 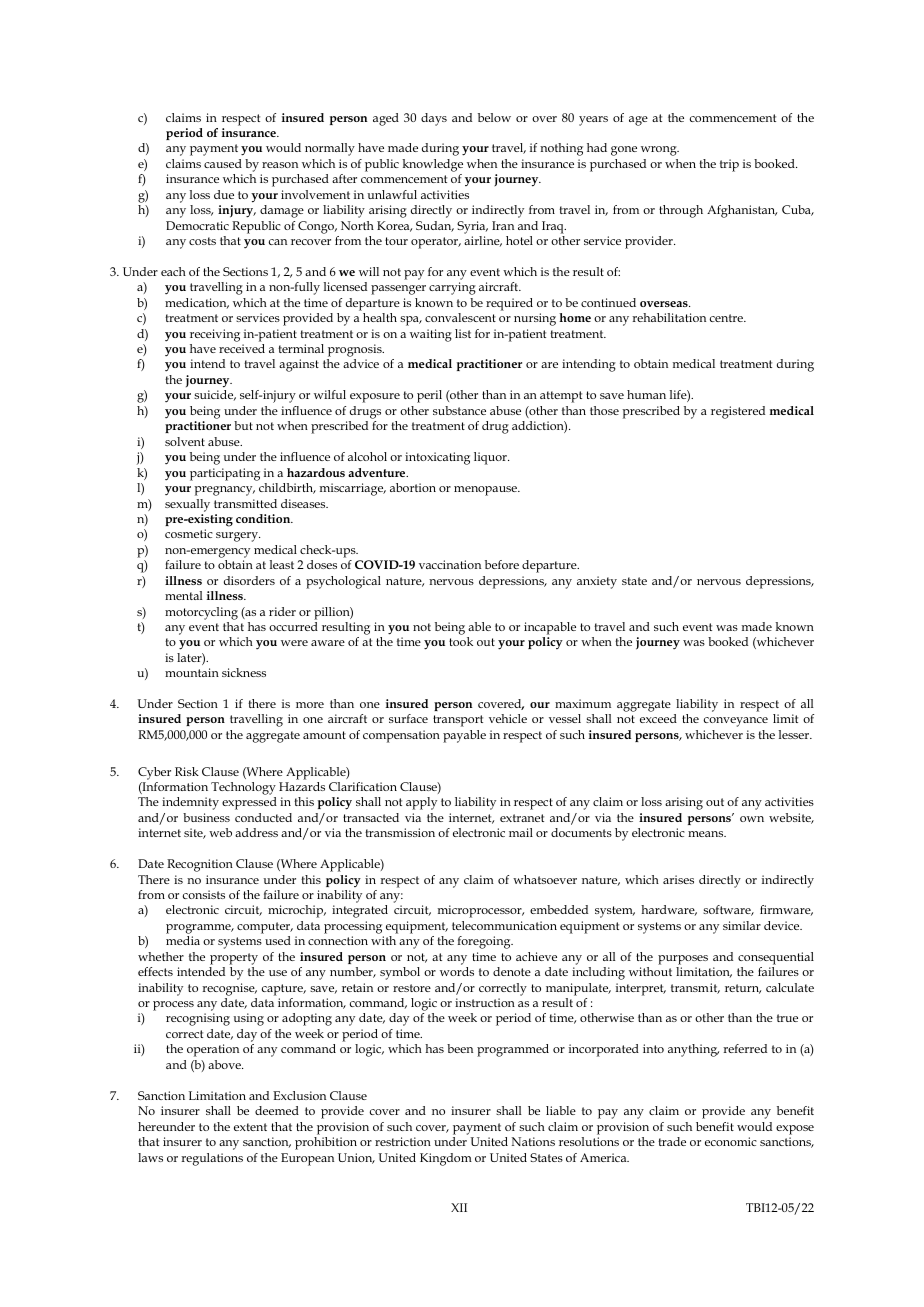 I want to click on business, so click(x=206, y=817).
